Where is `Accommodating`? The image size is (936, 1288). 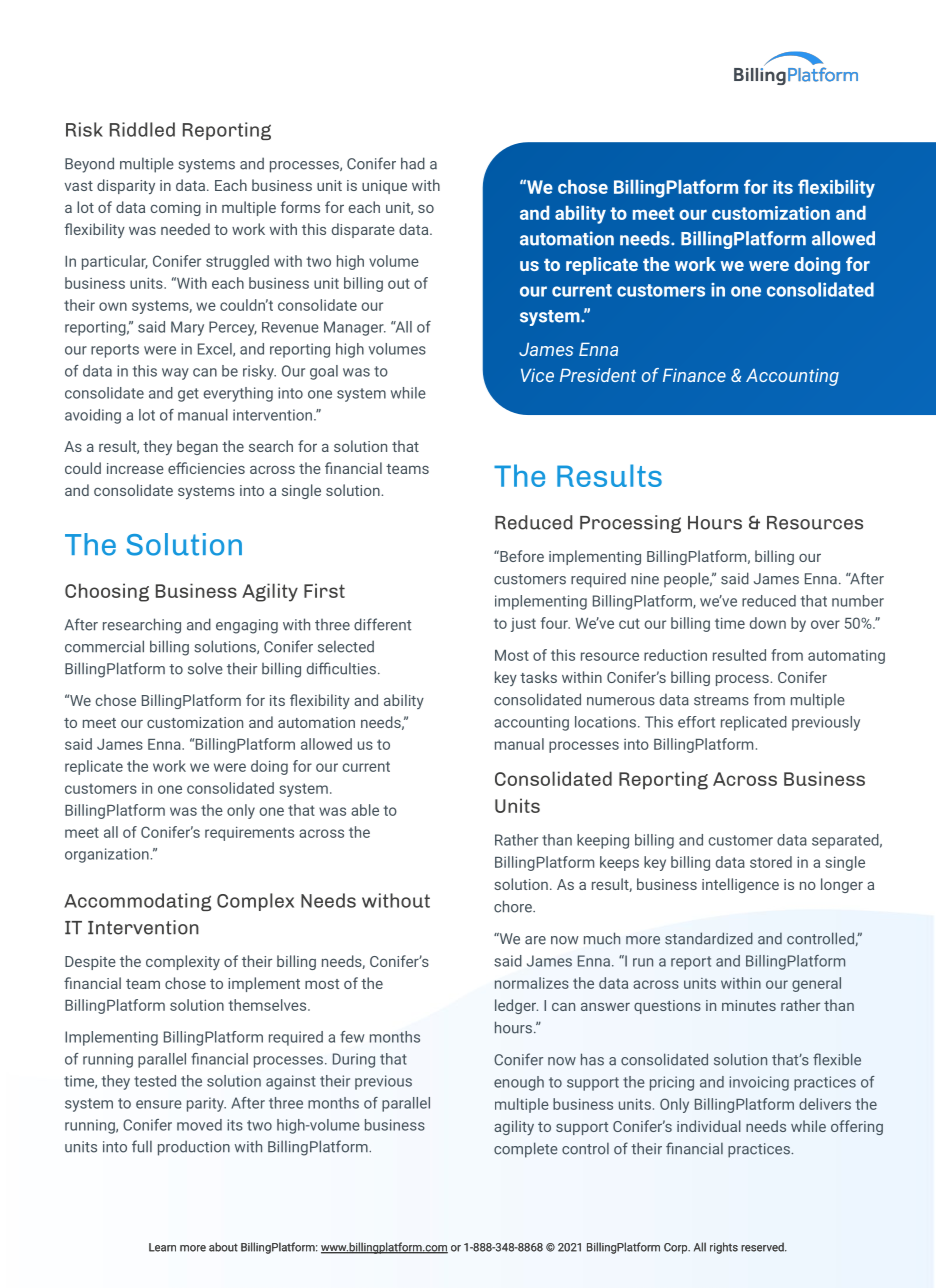 Accommodating is located at coordinates (137, 902).
